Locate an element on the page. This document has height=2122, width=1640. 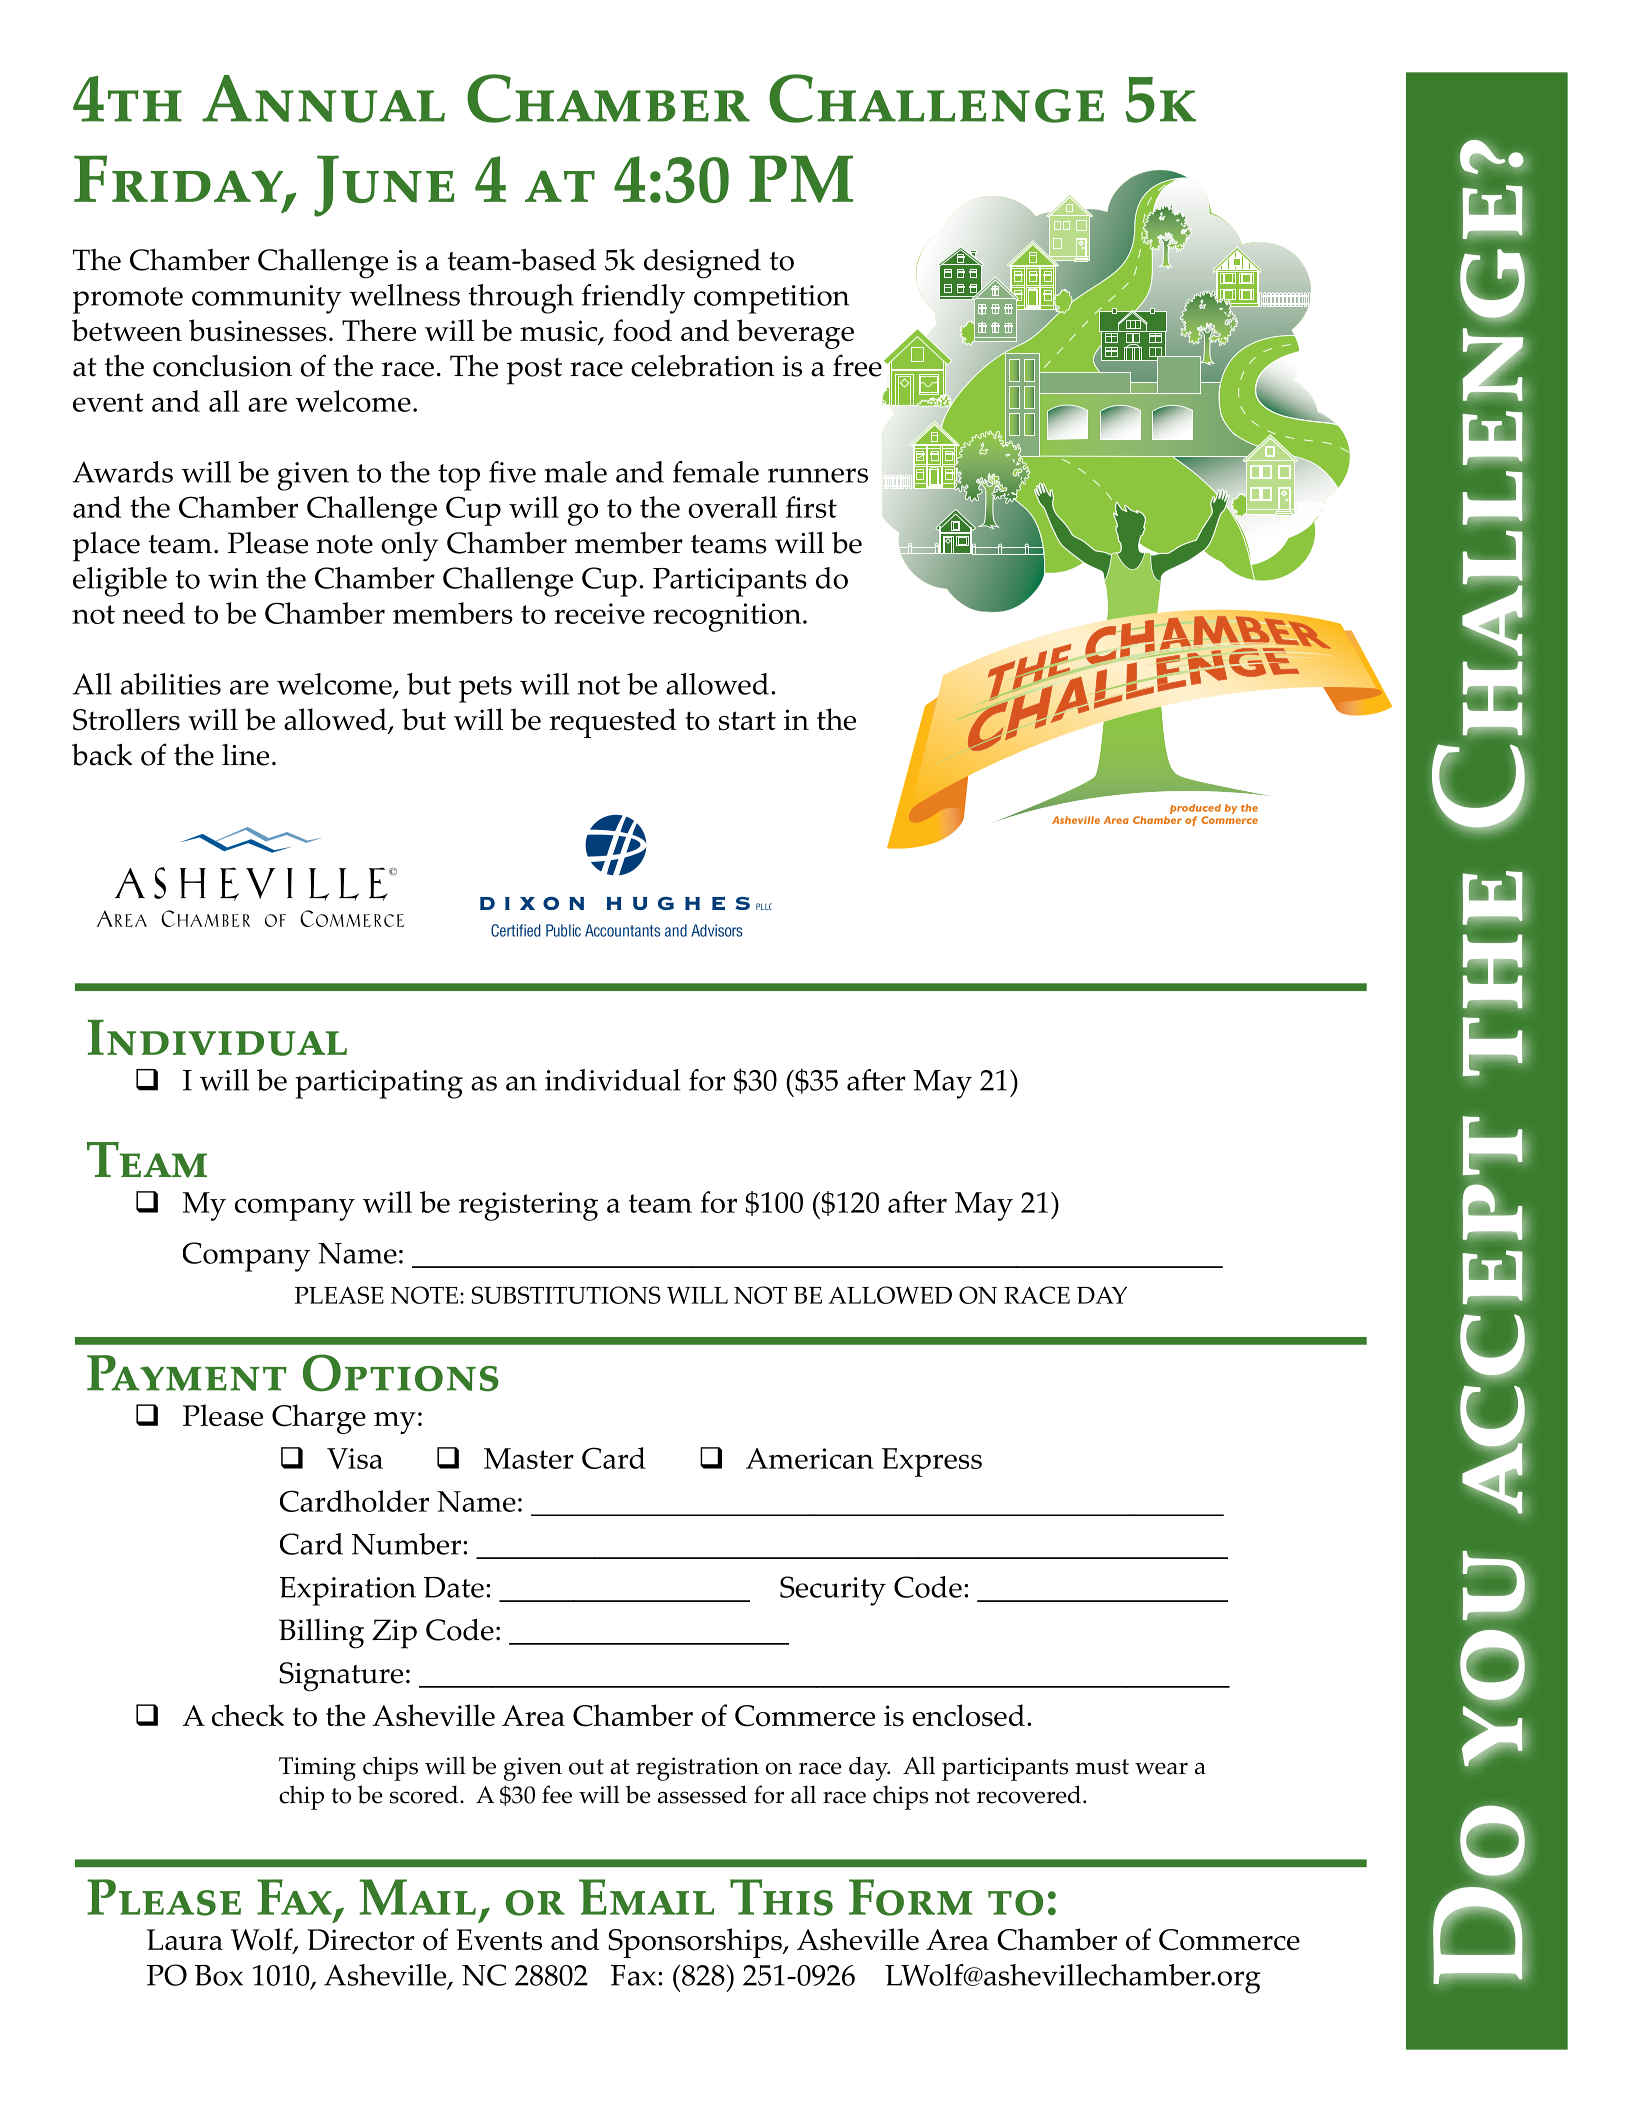
participating is located at coordinates (379, 1084).
